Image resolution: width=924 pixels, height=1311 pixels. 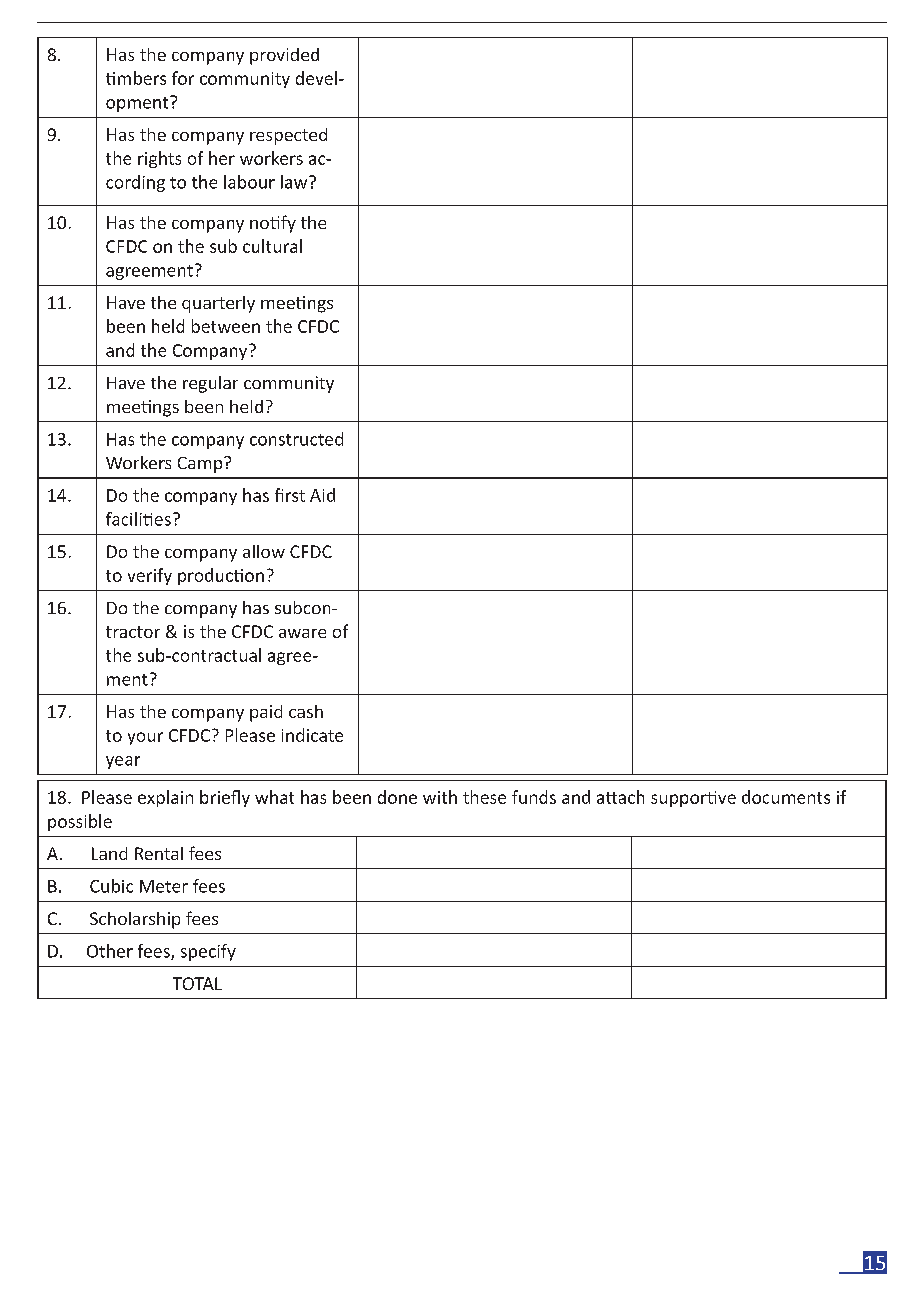 I want to click on indicate, so click(x=312, y=735).
